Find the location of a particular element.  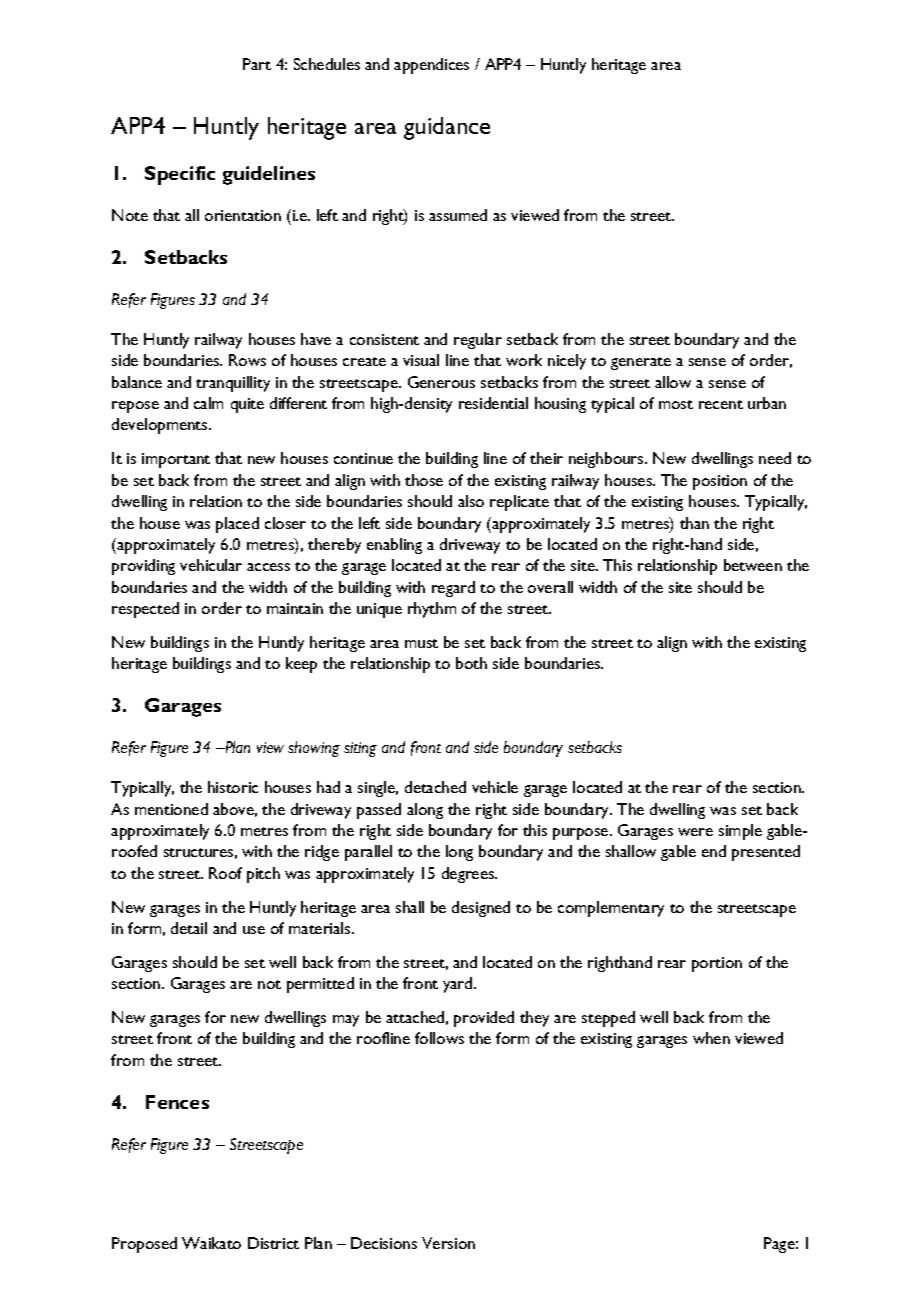

Version is located at coordinates (448, 1243).
